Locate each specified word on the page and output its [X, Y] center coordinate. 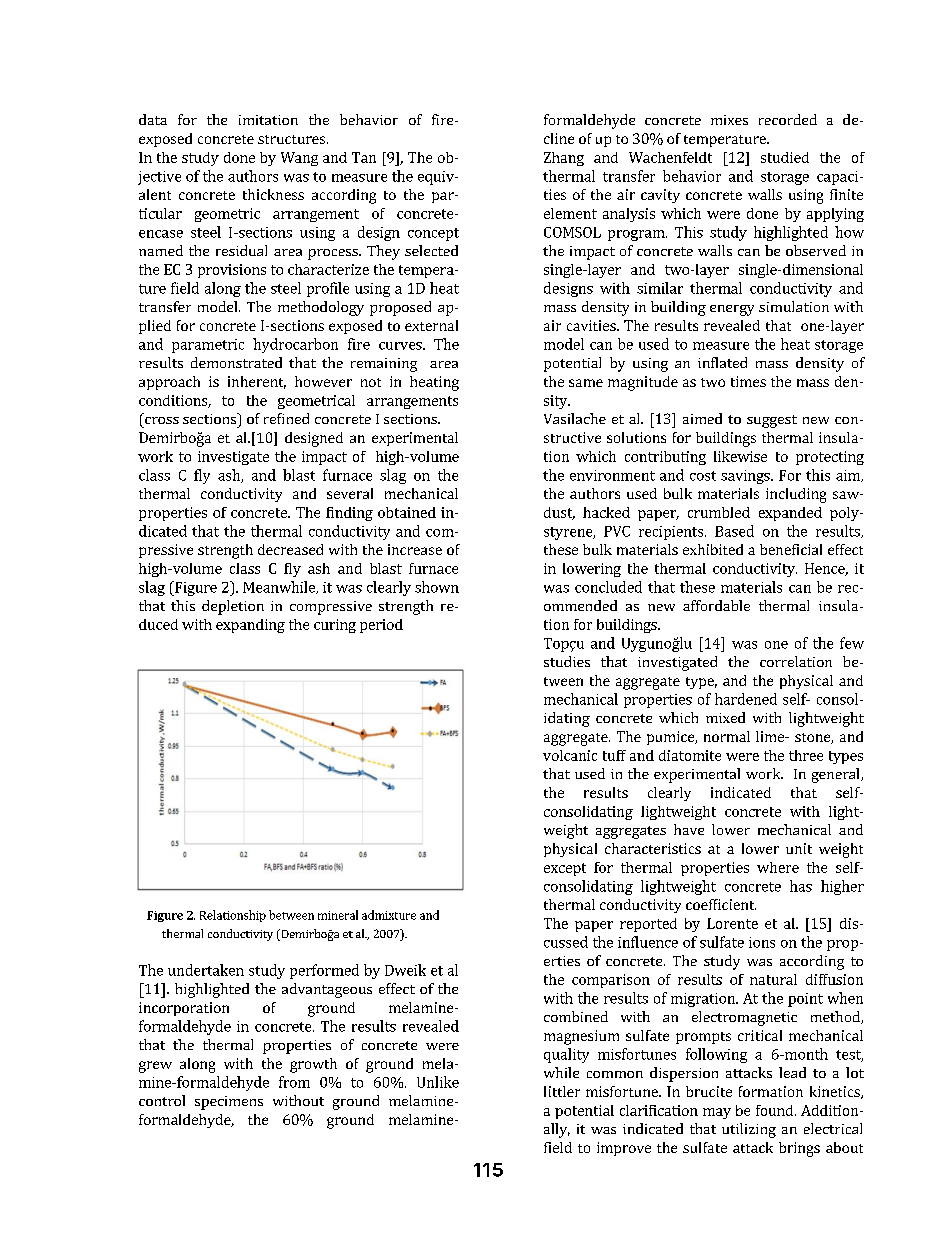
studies [567, 661]
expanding [250, 626]
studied [785, 157]
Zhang [564, 159]
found [776, 1110]
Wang [299, 159]
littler [562, 1091]
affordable [716, 605]
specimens [229, 1103]
